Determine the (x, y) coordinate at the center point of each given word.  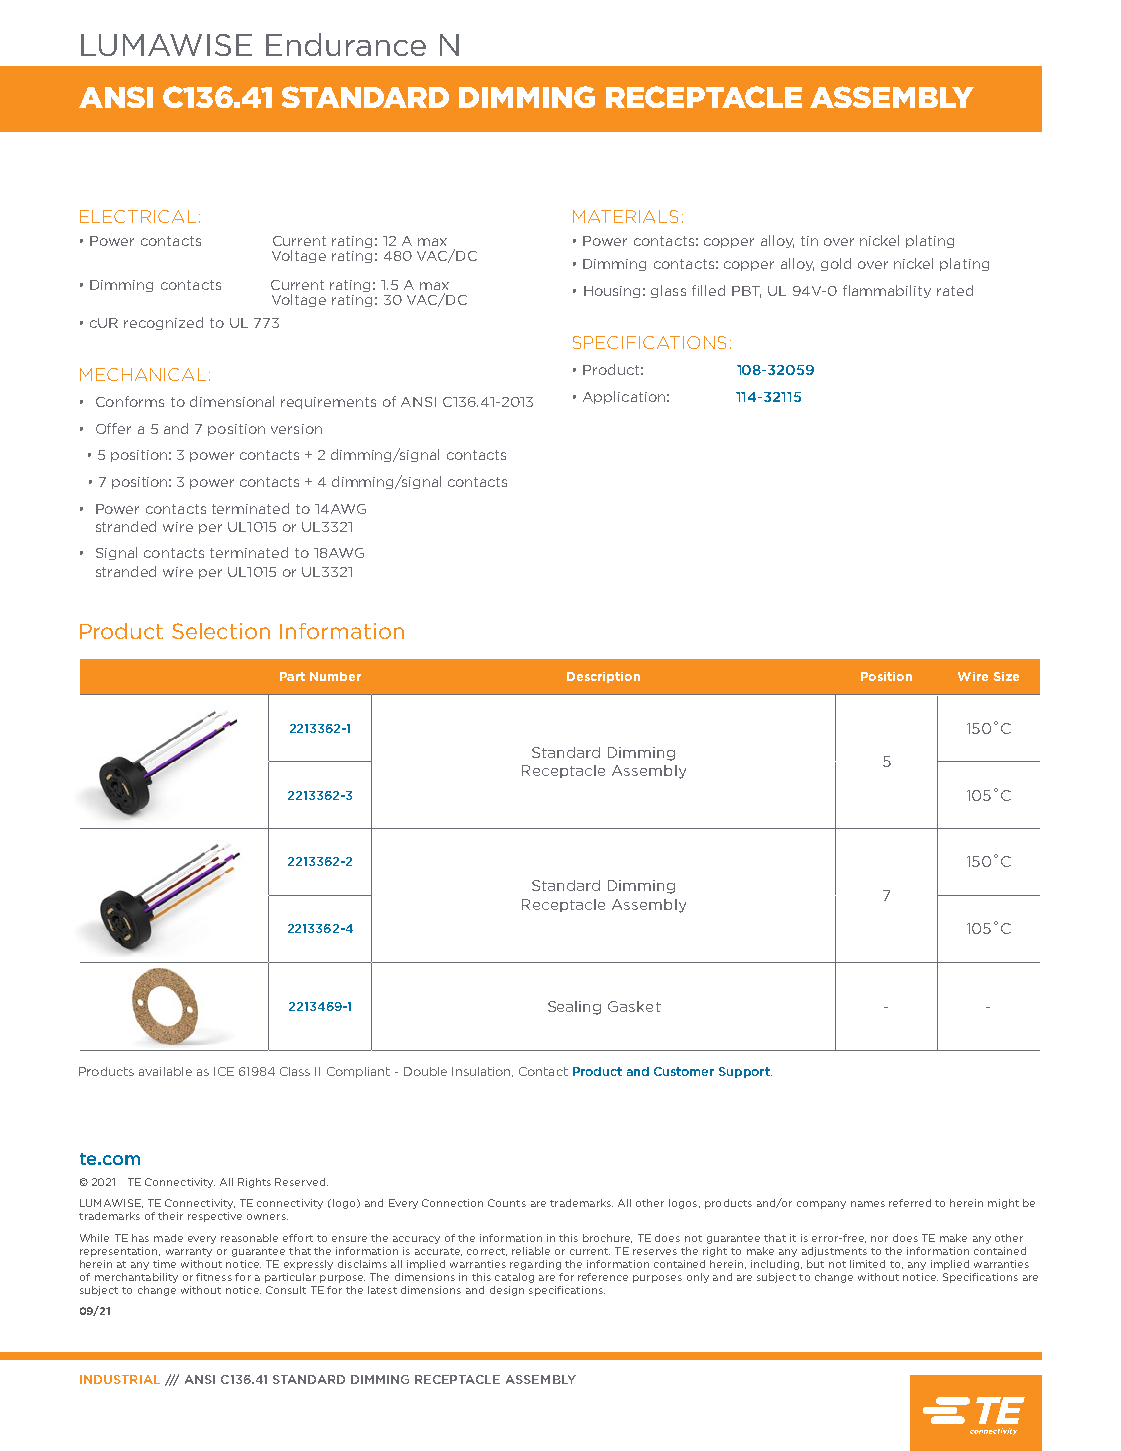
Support (745, 1072)
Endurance (346, 44)
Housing (612, 292)
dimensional (232, 401)
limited (867, 1264)
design (507, 1291)
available (165, 1071)
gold (836, 264)
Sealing (574, 1008)
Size (1006, 676)
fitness (214, 1277)
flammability (887, 291)
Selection (221, 631)
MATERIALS (625, 216)
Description (603, 677)
